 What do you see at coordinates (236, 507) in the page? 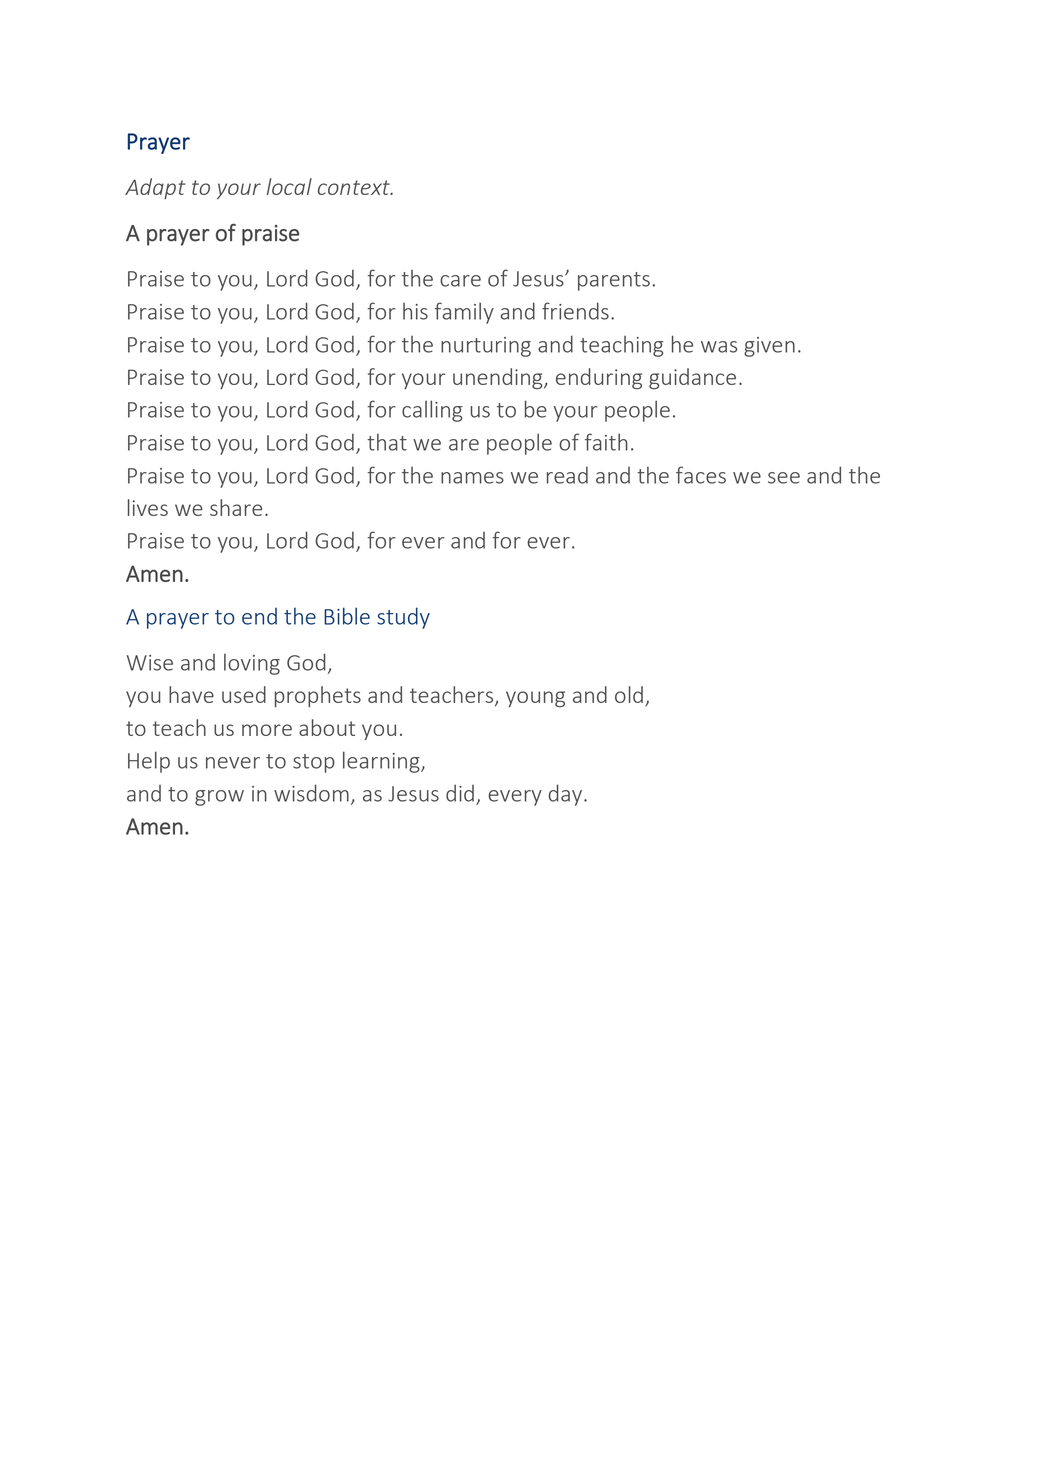
I see `share` at bounding box center [236, 507].
